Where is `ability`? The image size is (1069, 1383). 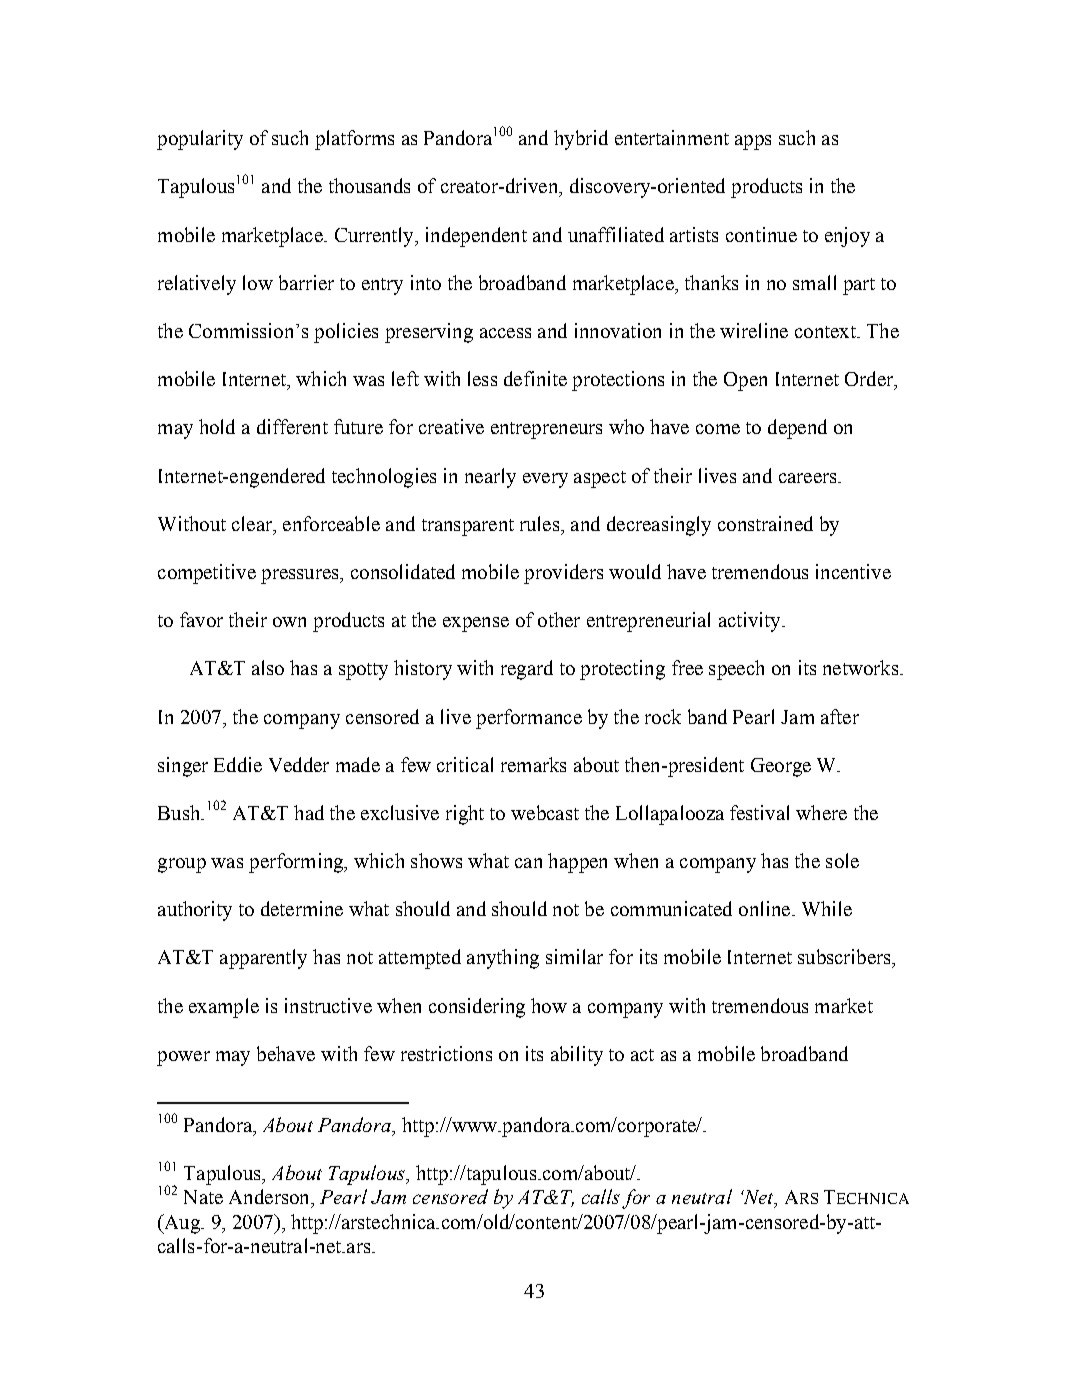
ability is located at coordinates (577, 1056).
